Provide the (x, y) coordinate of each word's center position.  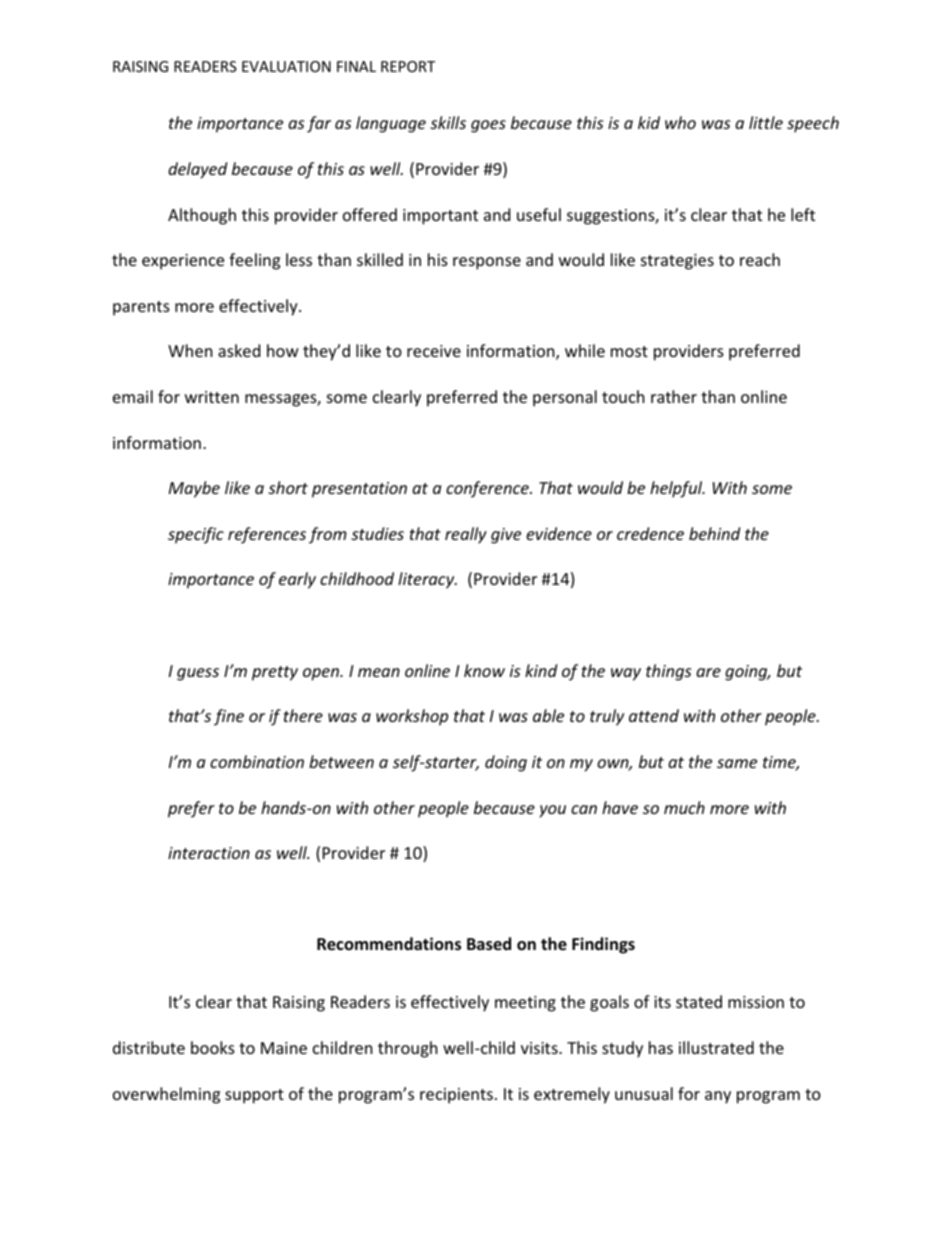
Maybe (194, 489)
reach (760, 259)
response (487, 263)
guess (198, 674)
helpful (677, 489)
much (684, 807)
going (747, 673)
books (213, 1047)
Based (489, 944)
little (766, 122)
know (484, 670)
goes (488, 126)
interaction (209, 853)
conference (488, 489)
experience (183, 262)
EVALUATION (286, 66)
